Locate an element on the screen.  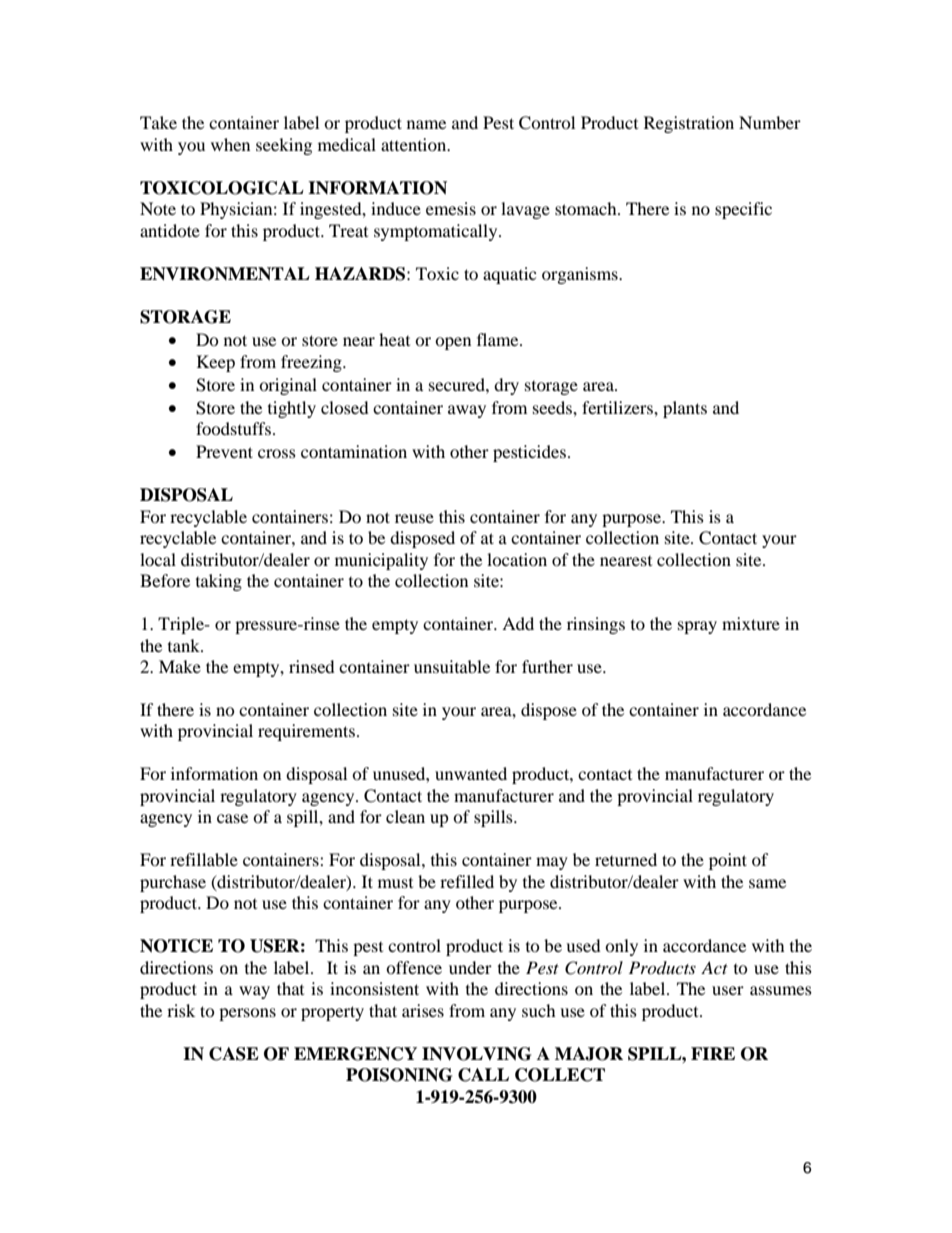
INVOLVING is located at coordinates (476, 1054).
